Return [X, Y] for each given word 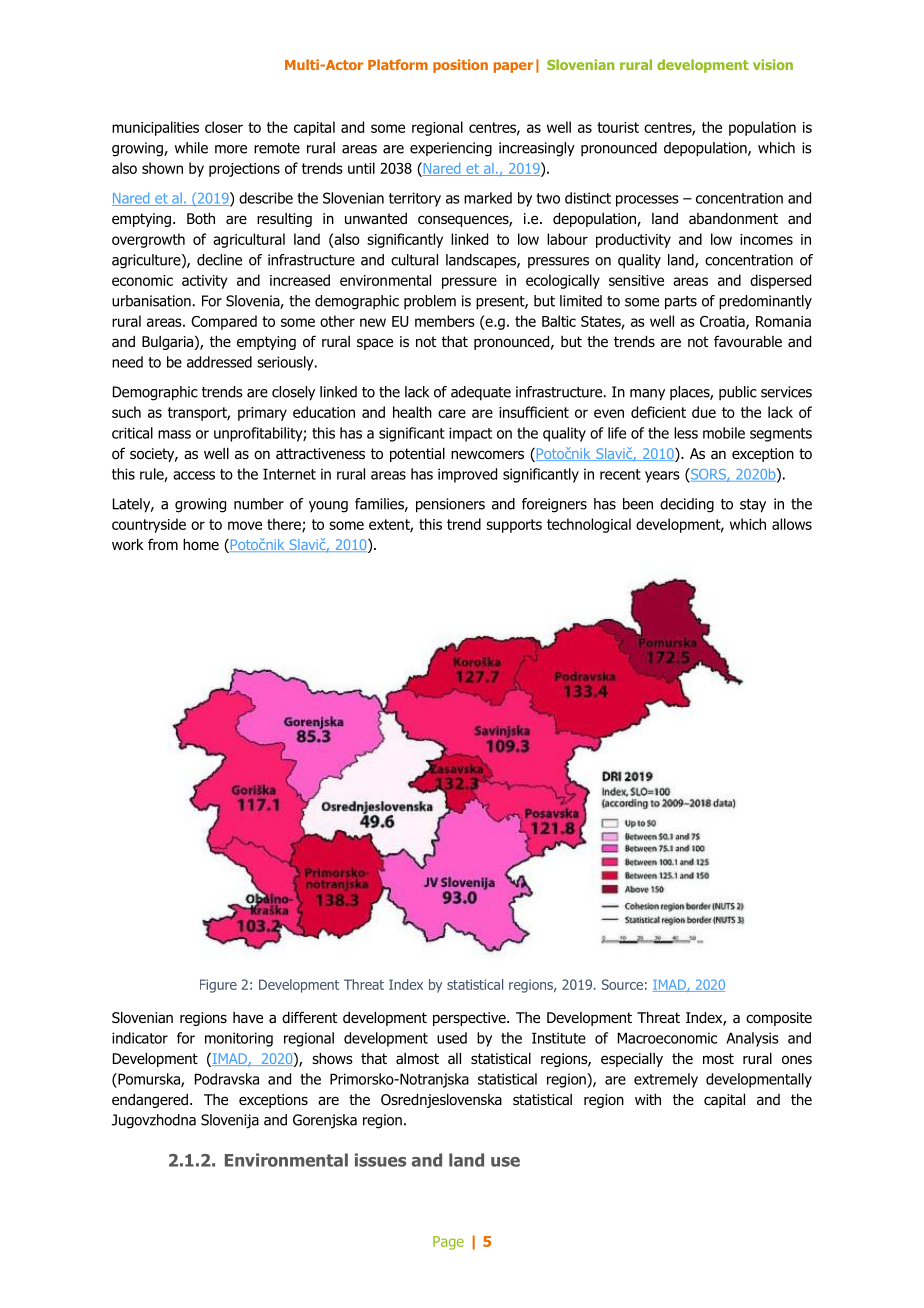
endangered [150, 1101]
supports [514, 526]
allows [792, 524]
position [460, 66]
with [648, 1099]
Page [448, 1243]
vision [773, 64]
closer [224, 127]
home [201, 544]
